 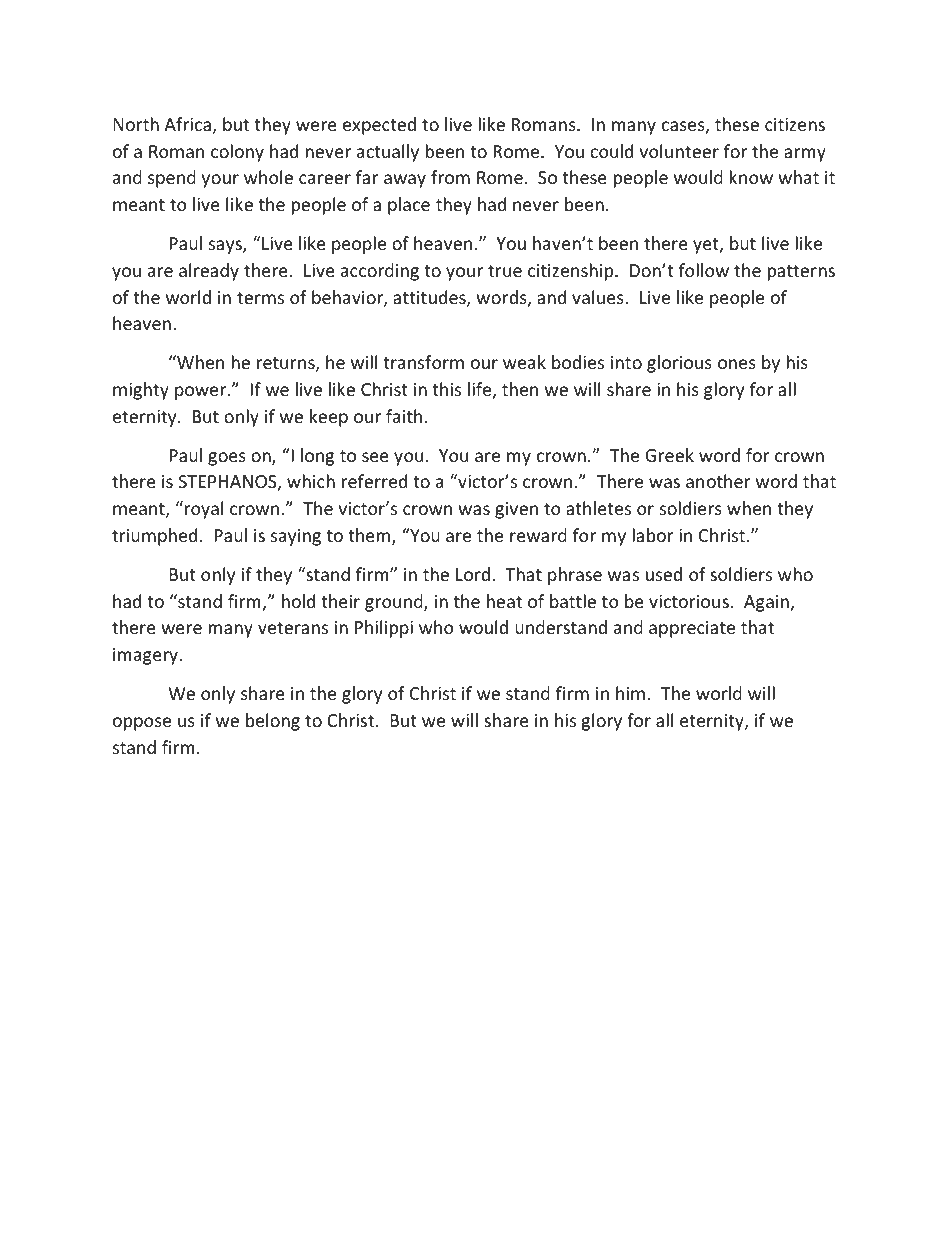 I want to click on ones, so click(x=737, y=364).
